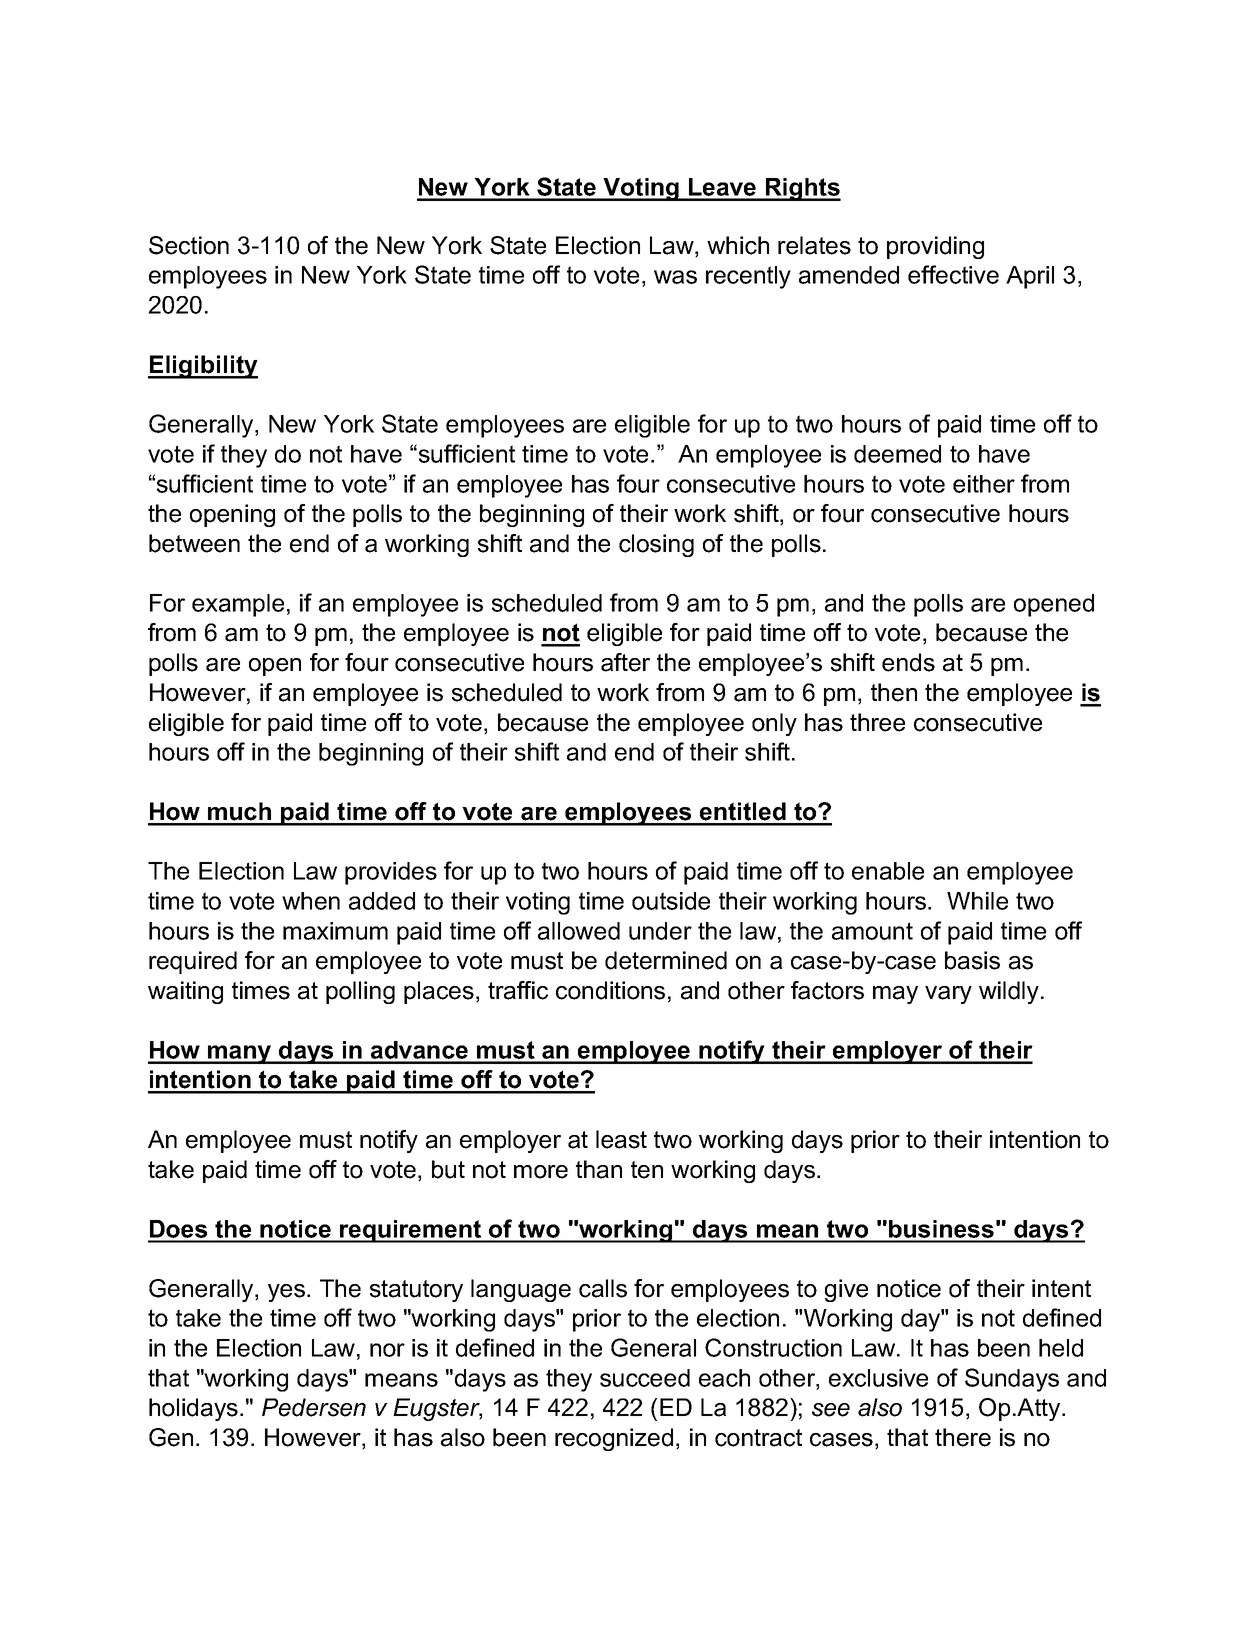 The image size is (1258, 1629). What do you see at coordinates (189, 245) in the document?
I see `Section` at bounding box center [189, 245].
